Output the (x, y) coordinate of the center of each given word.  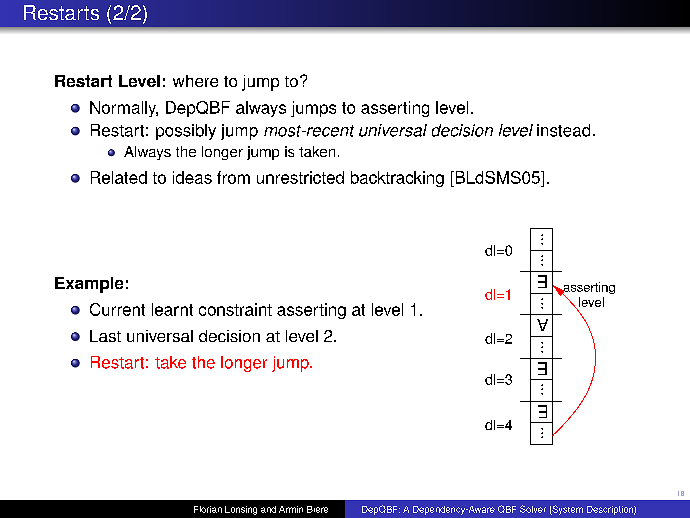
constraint (235, 309)
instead (563, 130)
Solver (533, 509)
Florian (208, 509)
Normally (124, 109)
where (195, 81)
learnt (172, 309)
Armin (291, 509)
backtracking (397, 179)
